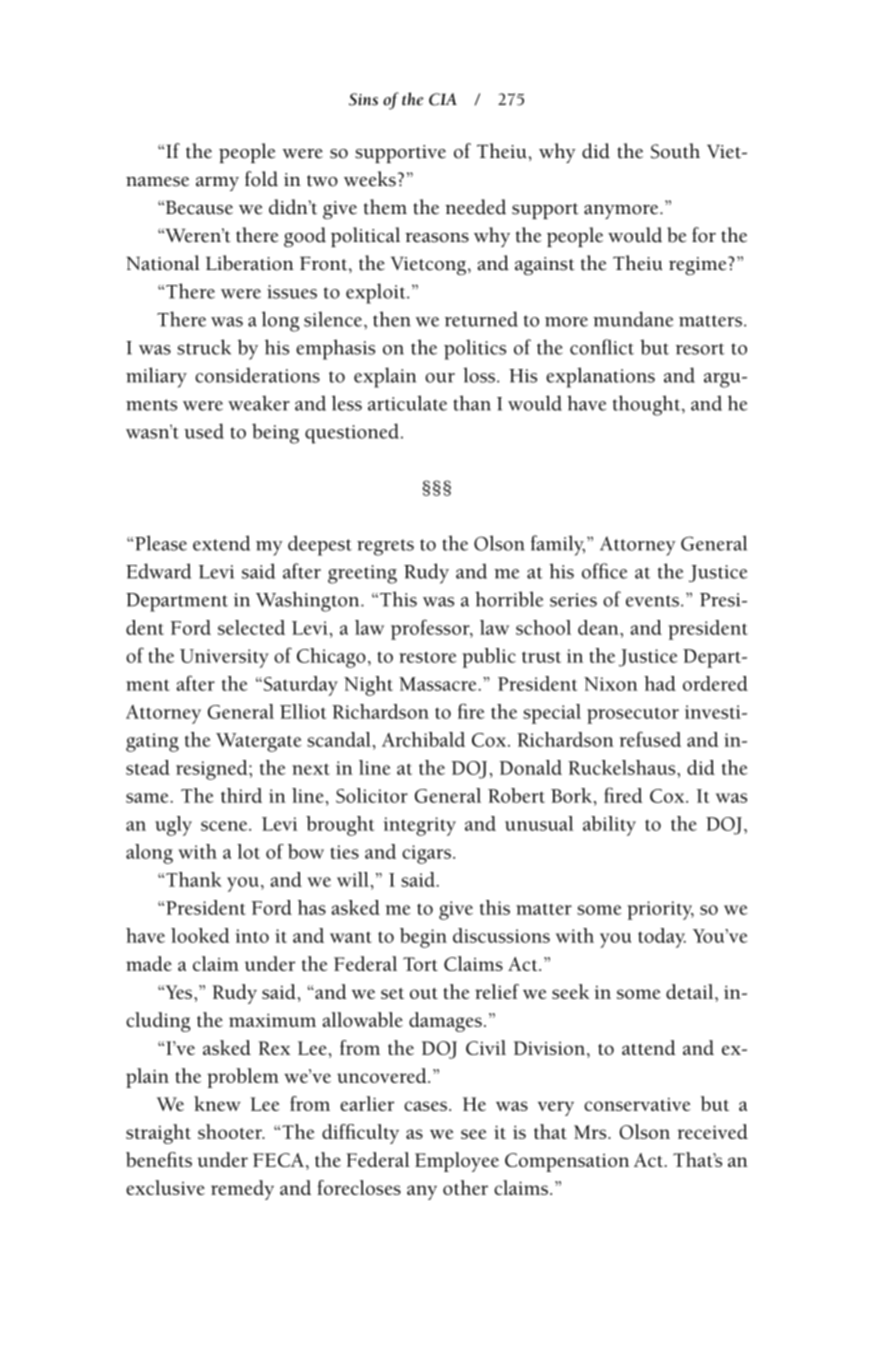  I want to click on shooter, so click(231, 1131).
